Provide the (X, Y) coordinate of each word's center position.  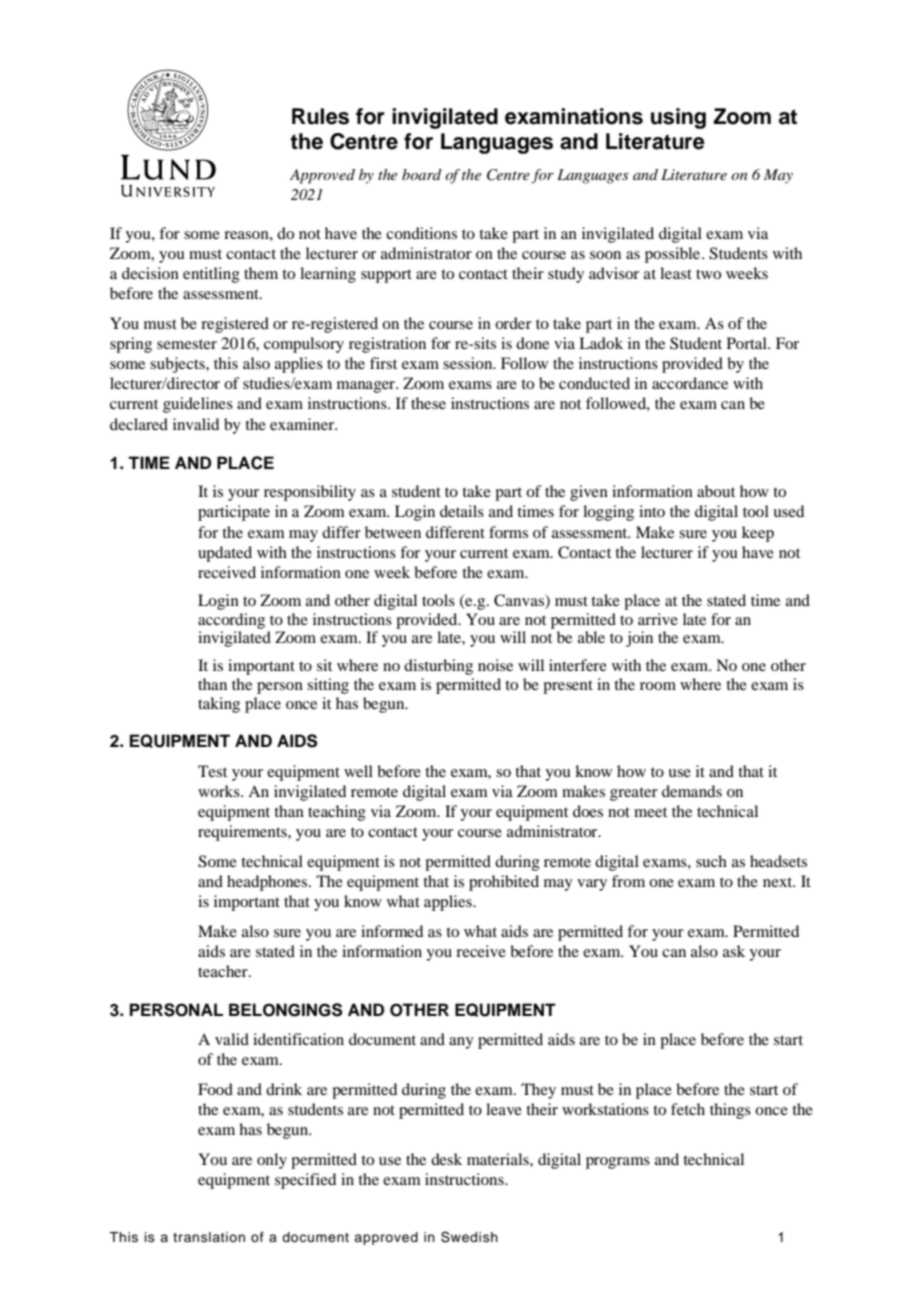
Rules (320, 116)
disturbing (438, 667)
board (422, 174)
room (658, 686)
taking (219, 705)
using (678, 118)
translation (209, 1237)
